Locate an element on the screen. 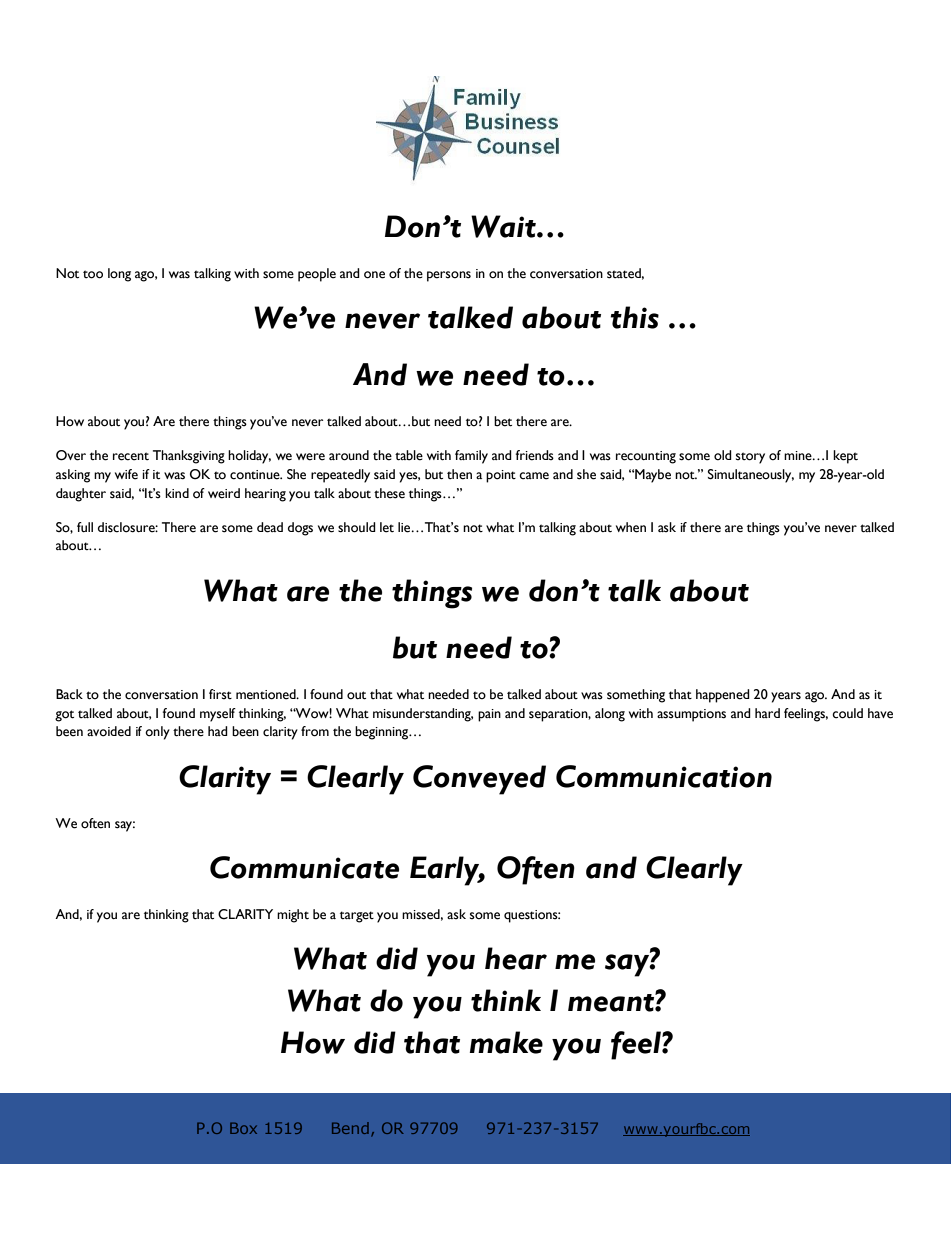 The height and width of the screenshot is (1233, 952). pain is located at coordinates (489, 715).
